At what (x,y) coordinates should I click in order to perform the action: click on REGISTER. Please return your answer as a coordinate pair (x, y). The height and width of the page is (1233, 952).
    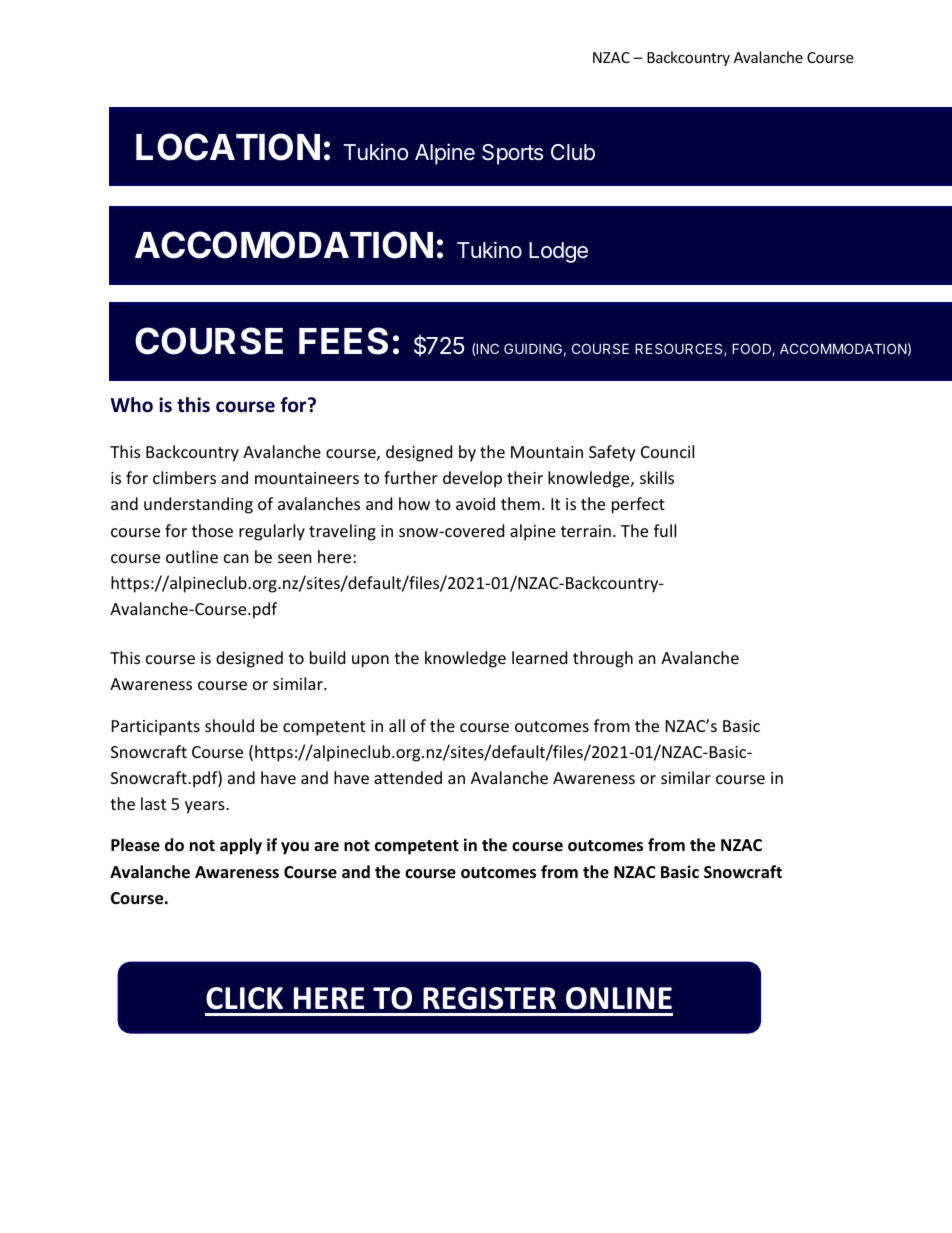
    Looking at the image, I should click on (489, 998).
